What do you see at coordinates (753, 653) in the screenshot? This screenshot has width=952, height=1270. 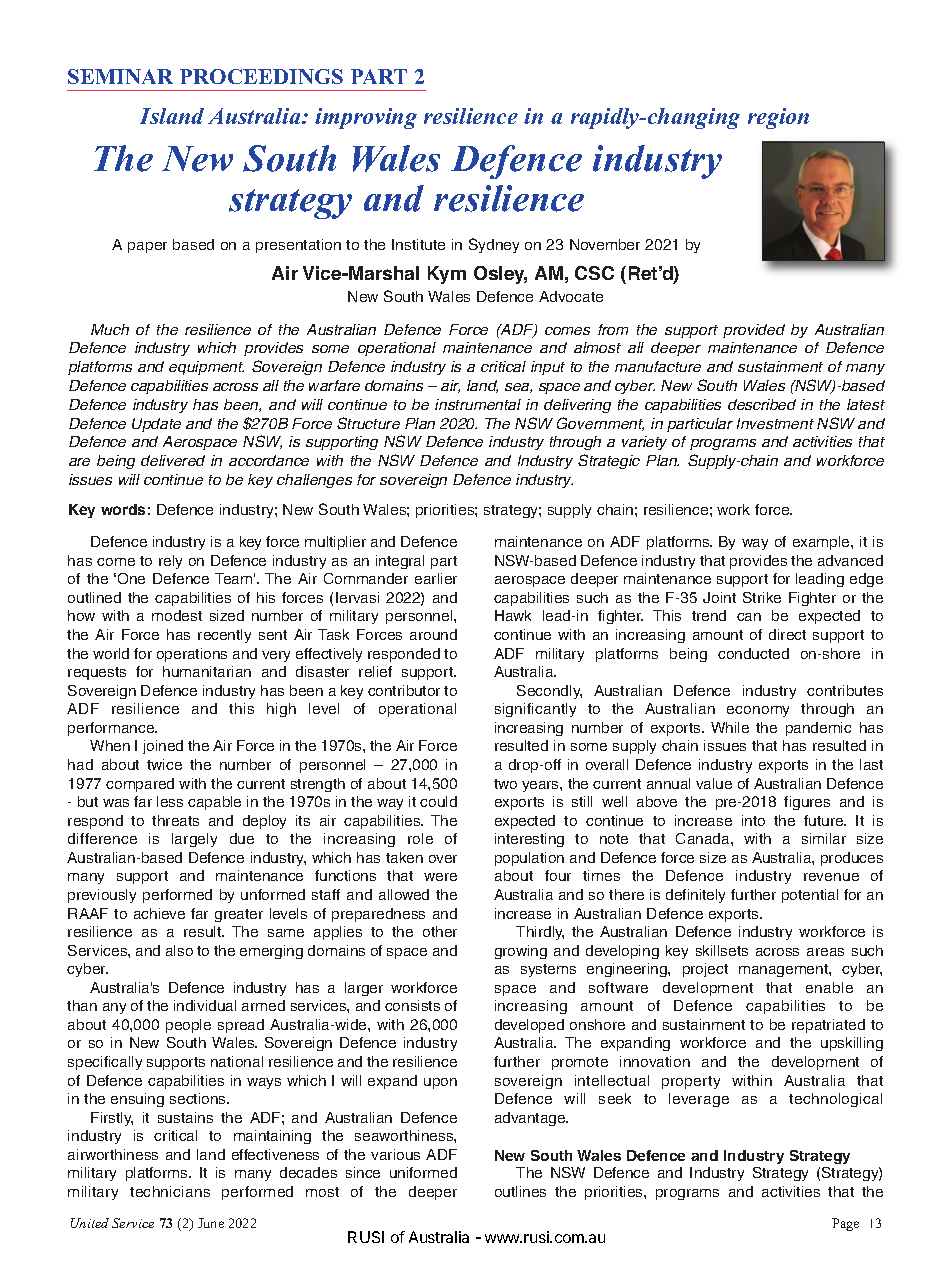 I see `conducted` at bounding box center [753, 653].
